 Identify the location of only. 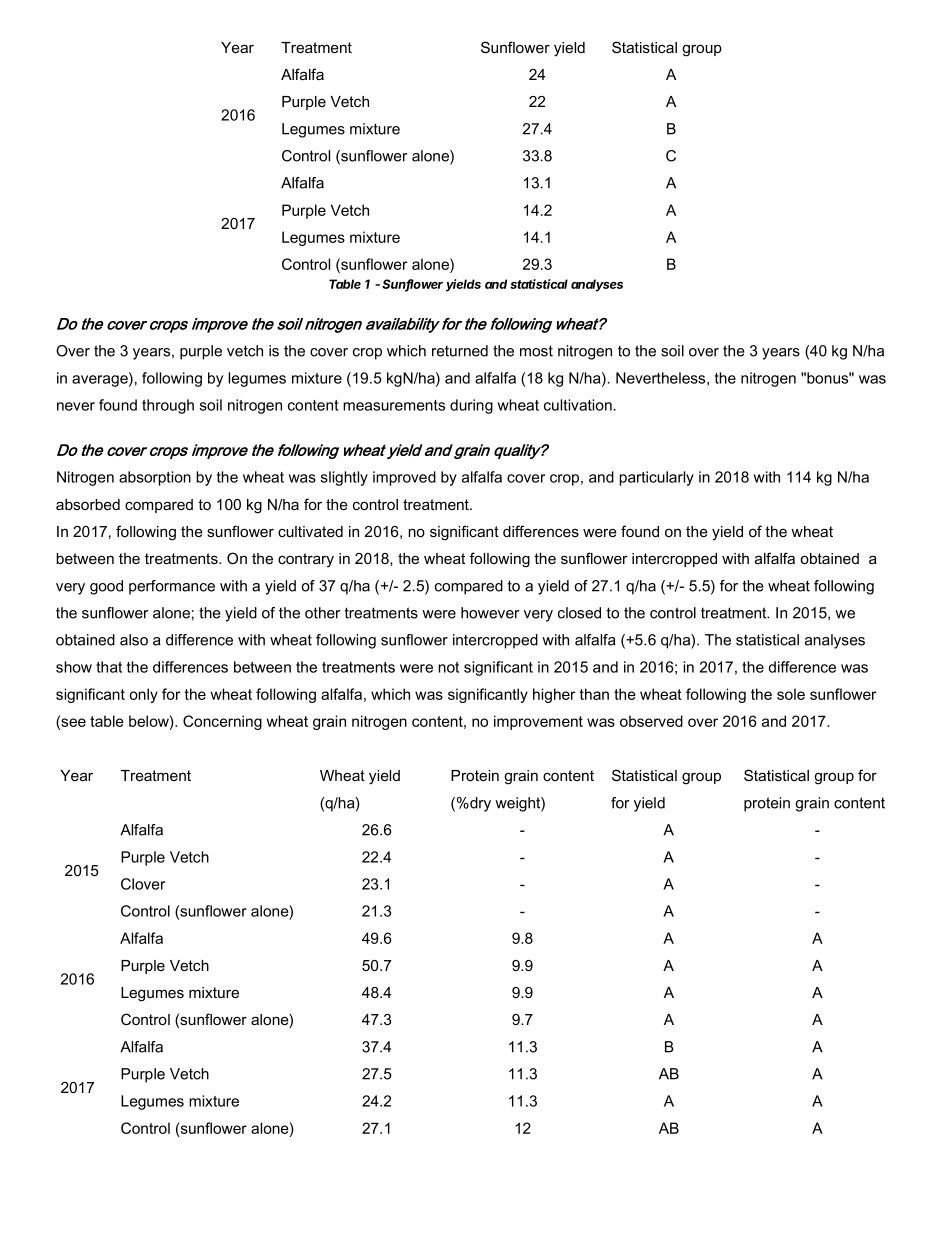
(143, 695).
